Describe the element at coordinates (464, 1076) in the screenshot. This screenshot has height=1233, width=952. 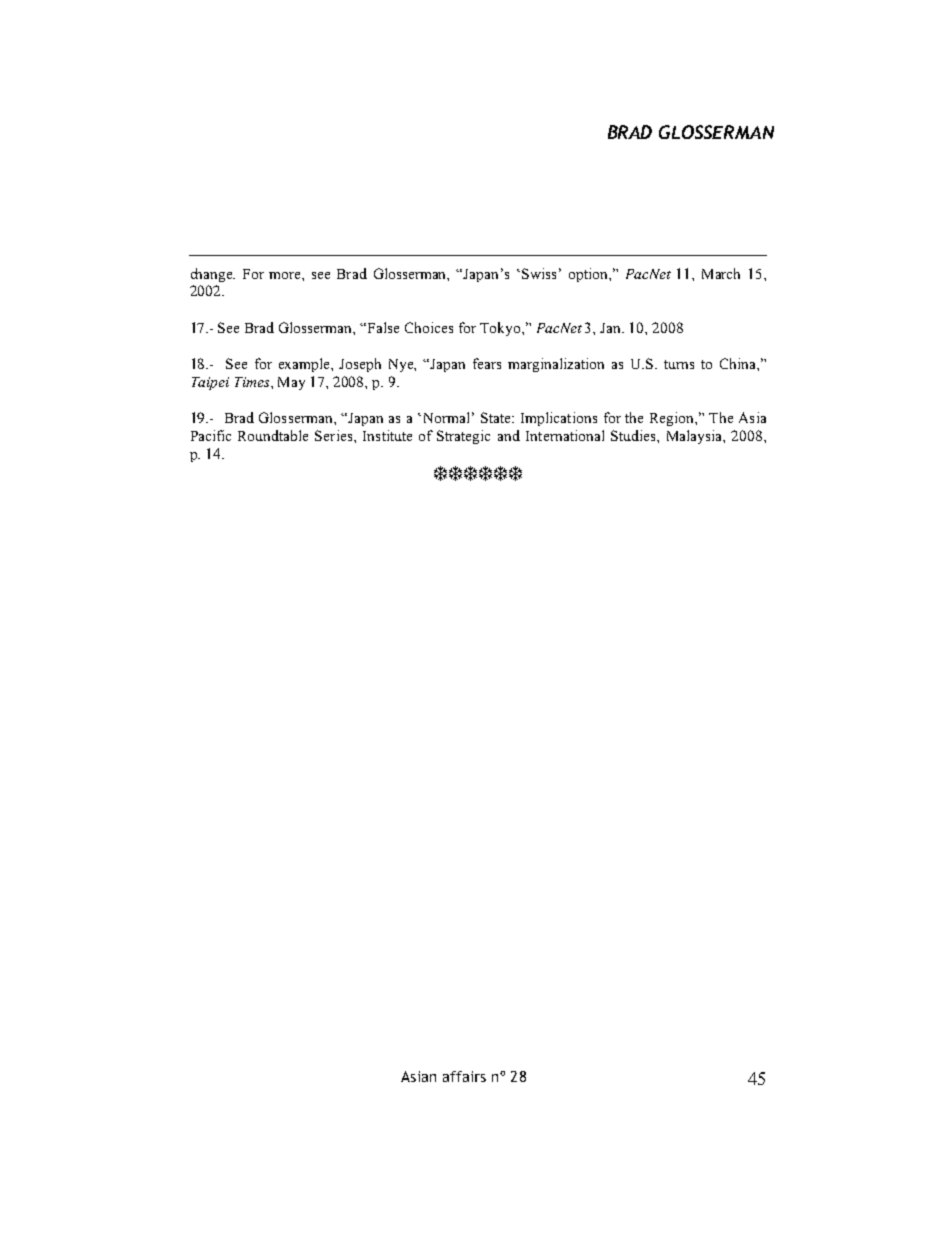
I see `affairs` at that location.
